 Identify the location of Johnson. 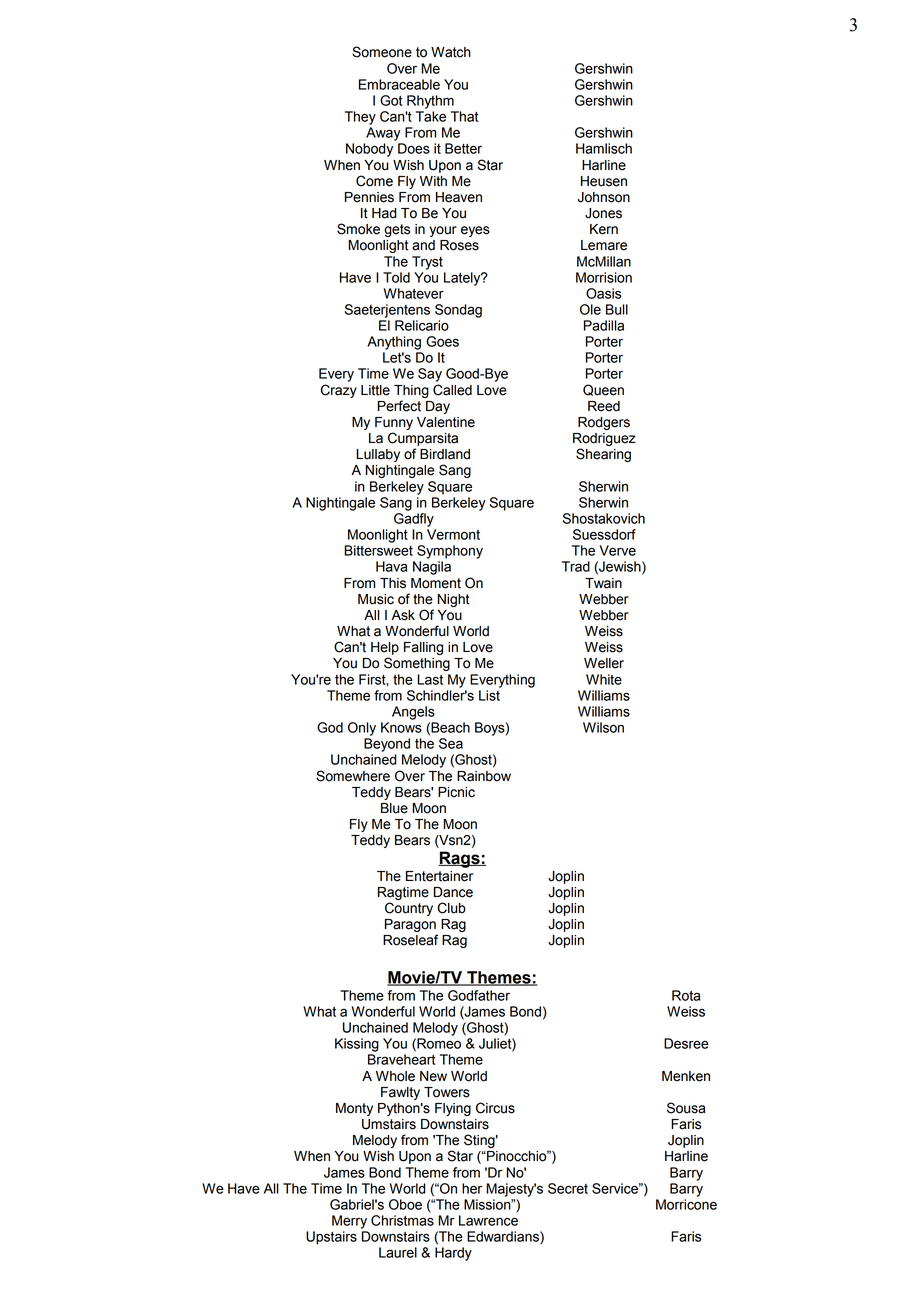
(604, 197).
